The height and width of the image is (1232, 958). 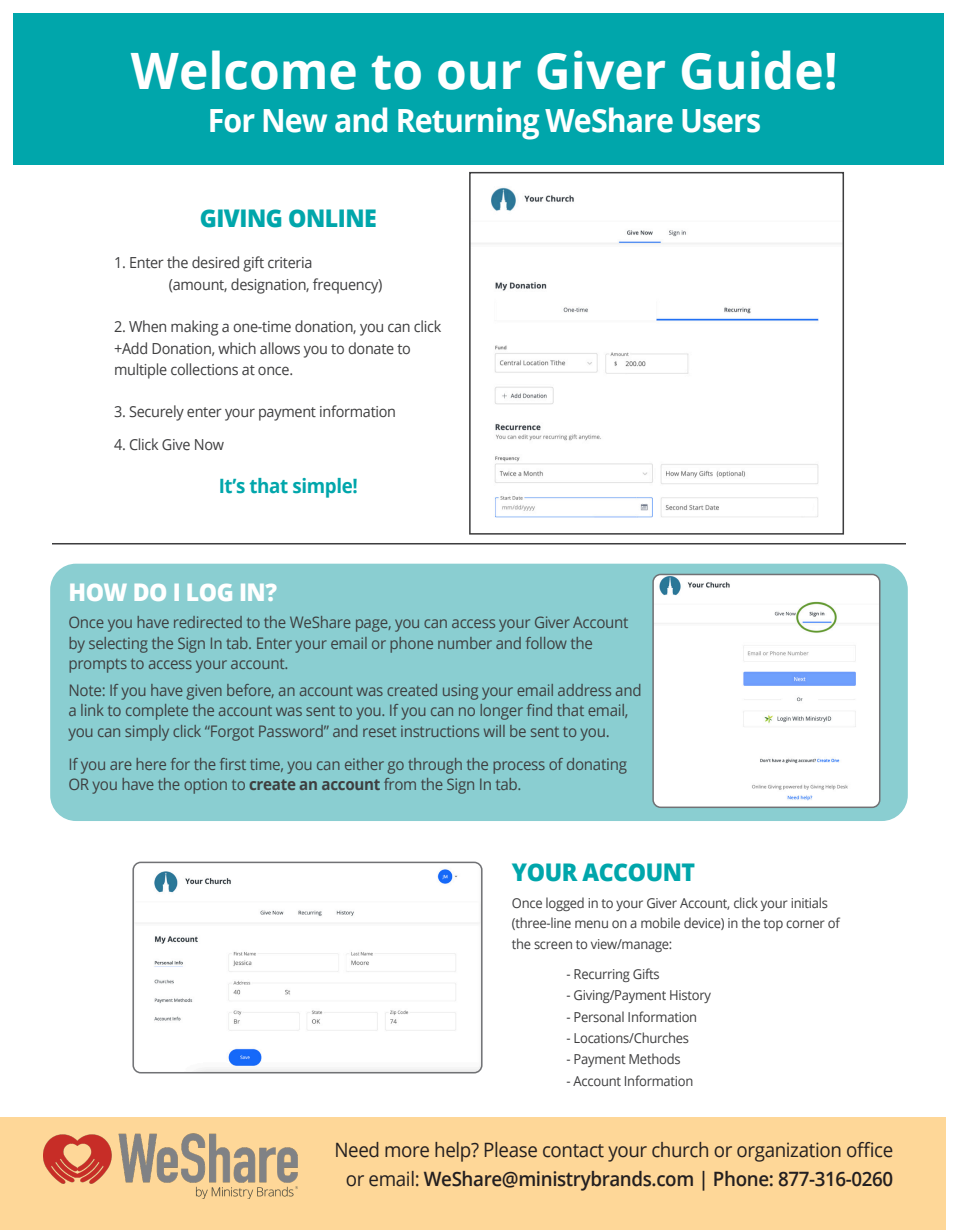 What do you see at coordinates (465, 643) in the image?
I see `number` at bounding box center [465, 643].
